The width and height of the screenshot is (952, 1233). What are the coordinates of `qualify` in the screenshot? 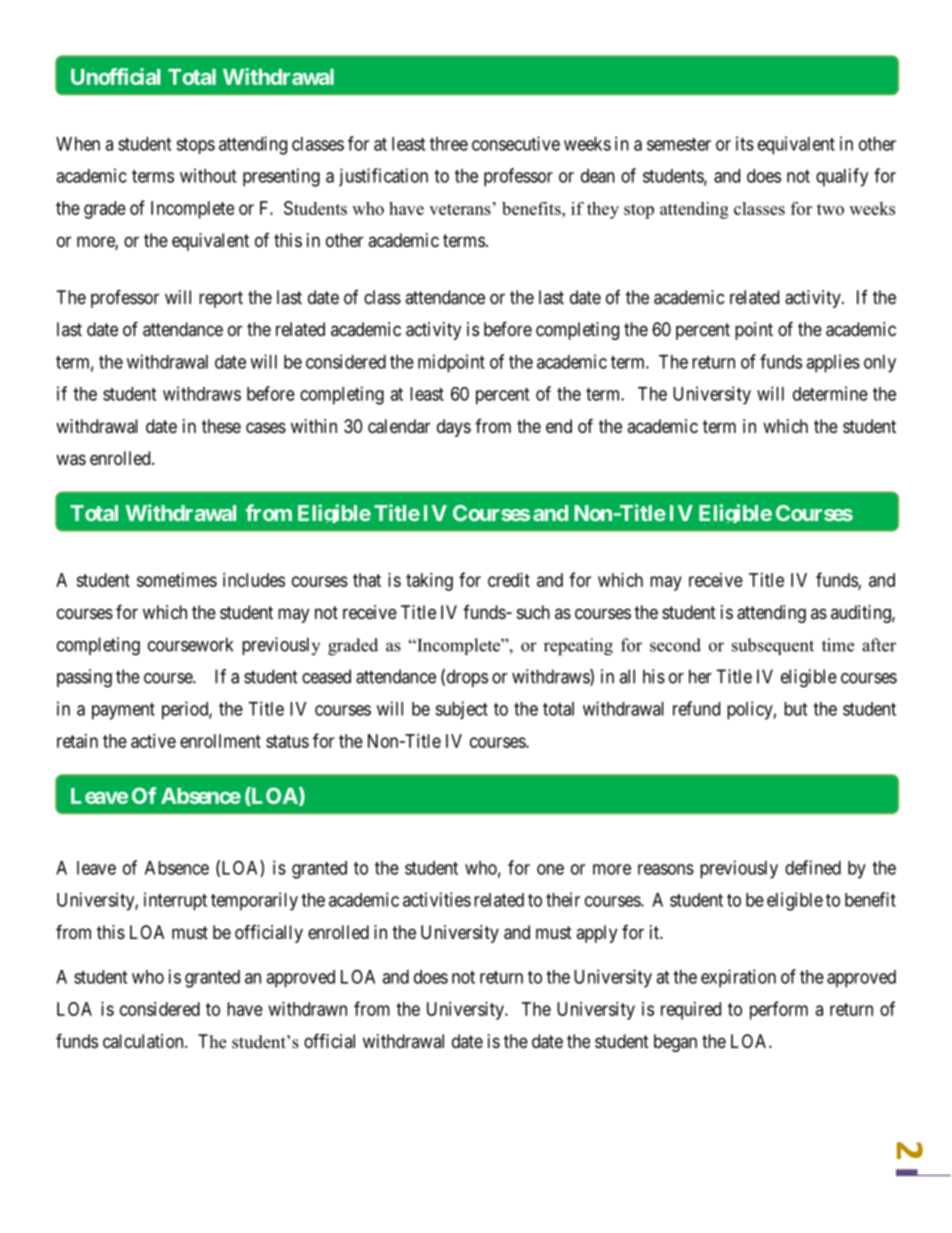 It's located at (842, 177).
